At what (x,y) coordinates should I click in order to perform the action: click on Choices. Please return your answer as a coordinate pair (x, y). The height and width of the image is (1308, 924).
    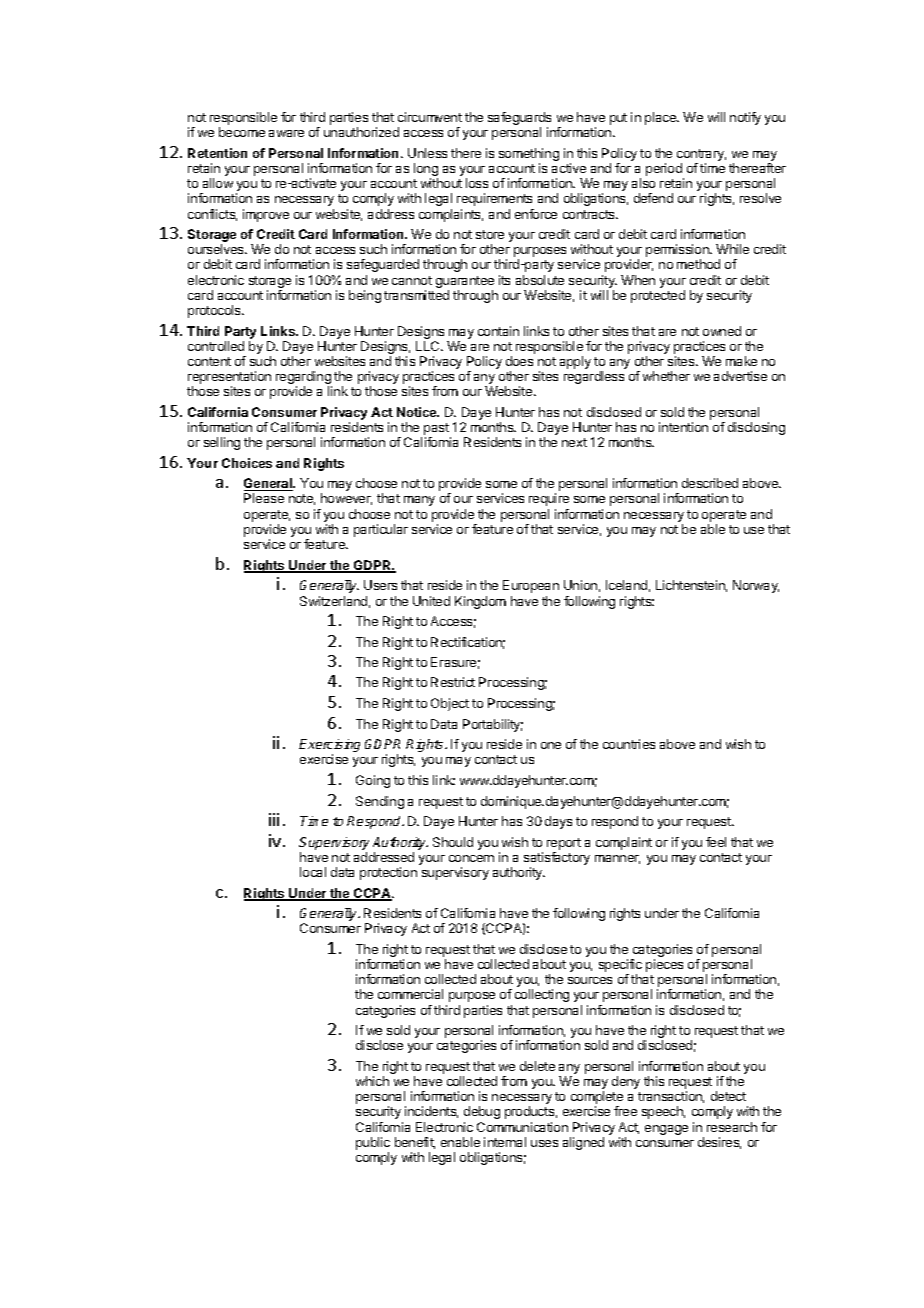
    Looking at the image, I should click on (247, 463).
